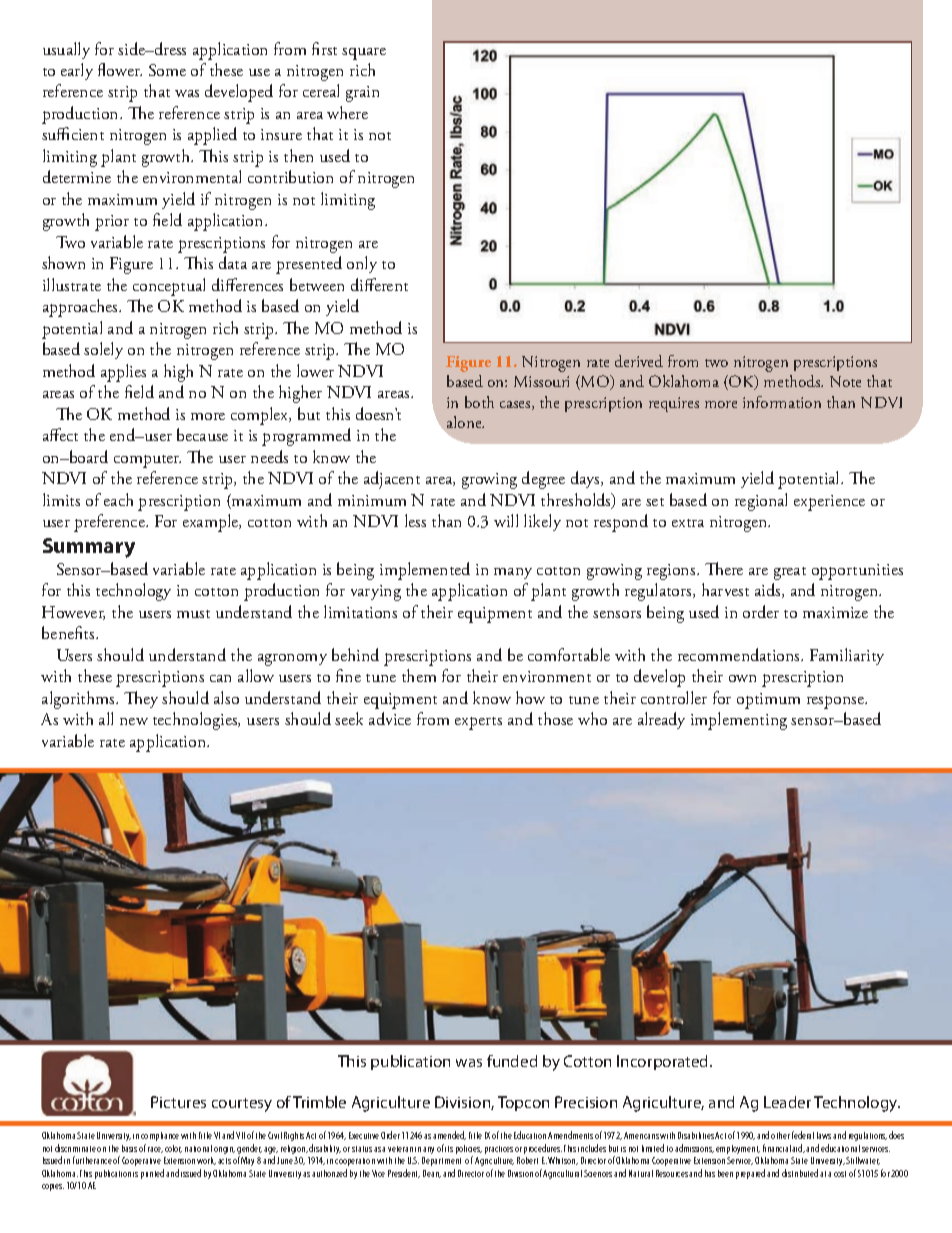  What do you see at coordinates (123, 373) in the screenshot?
I see `applies` at bounding box center [123, 373].
